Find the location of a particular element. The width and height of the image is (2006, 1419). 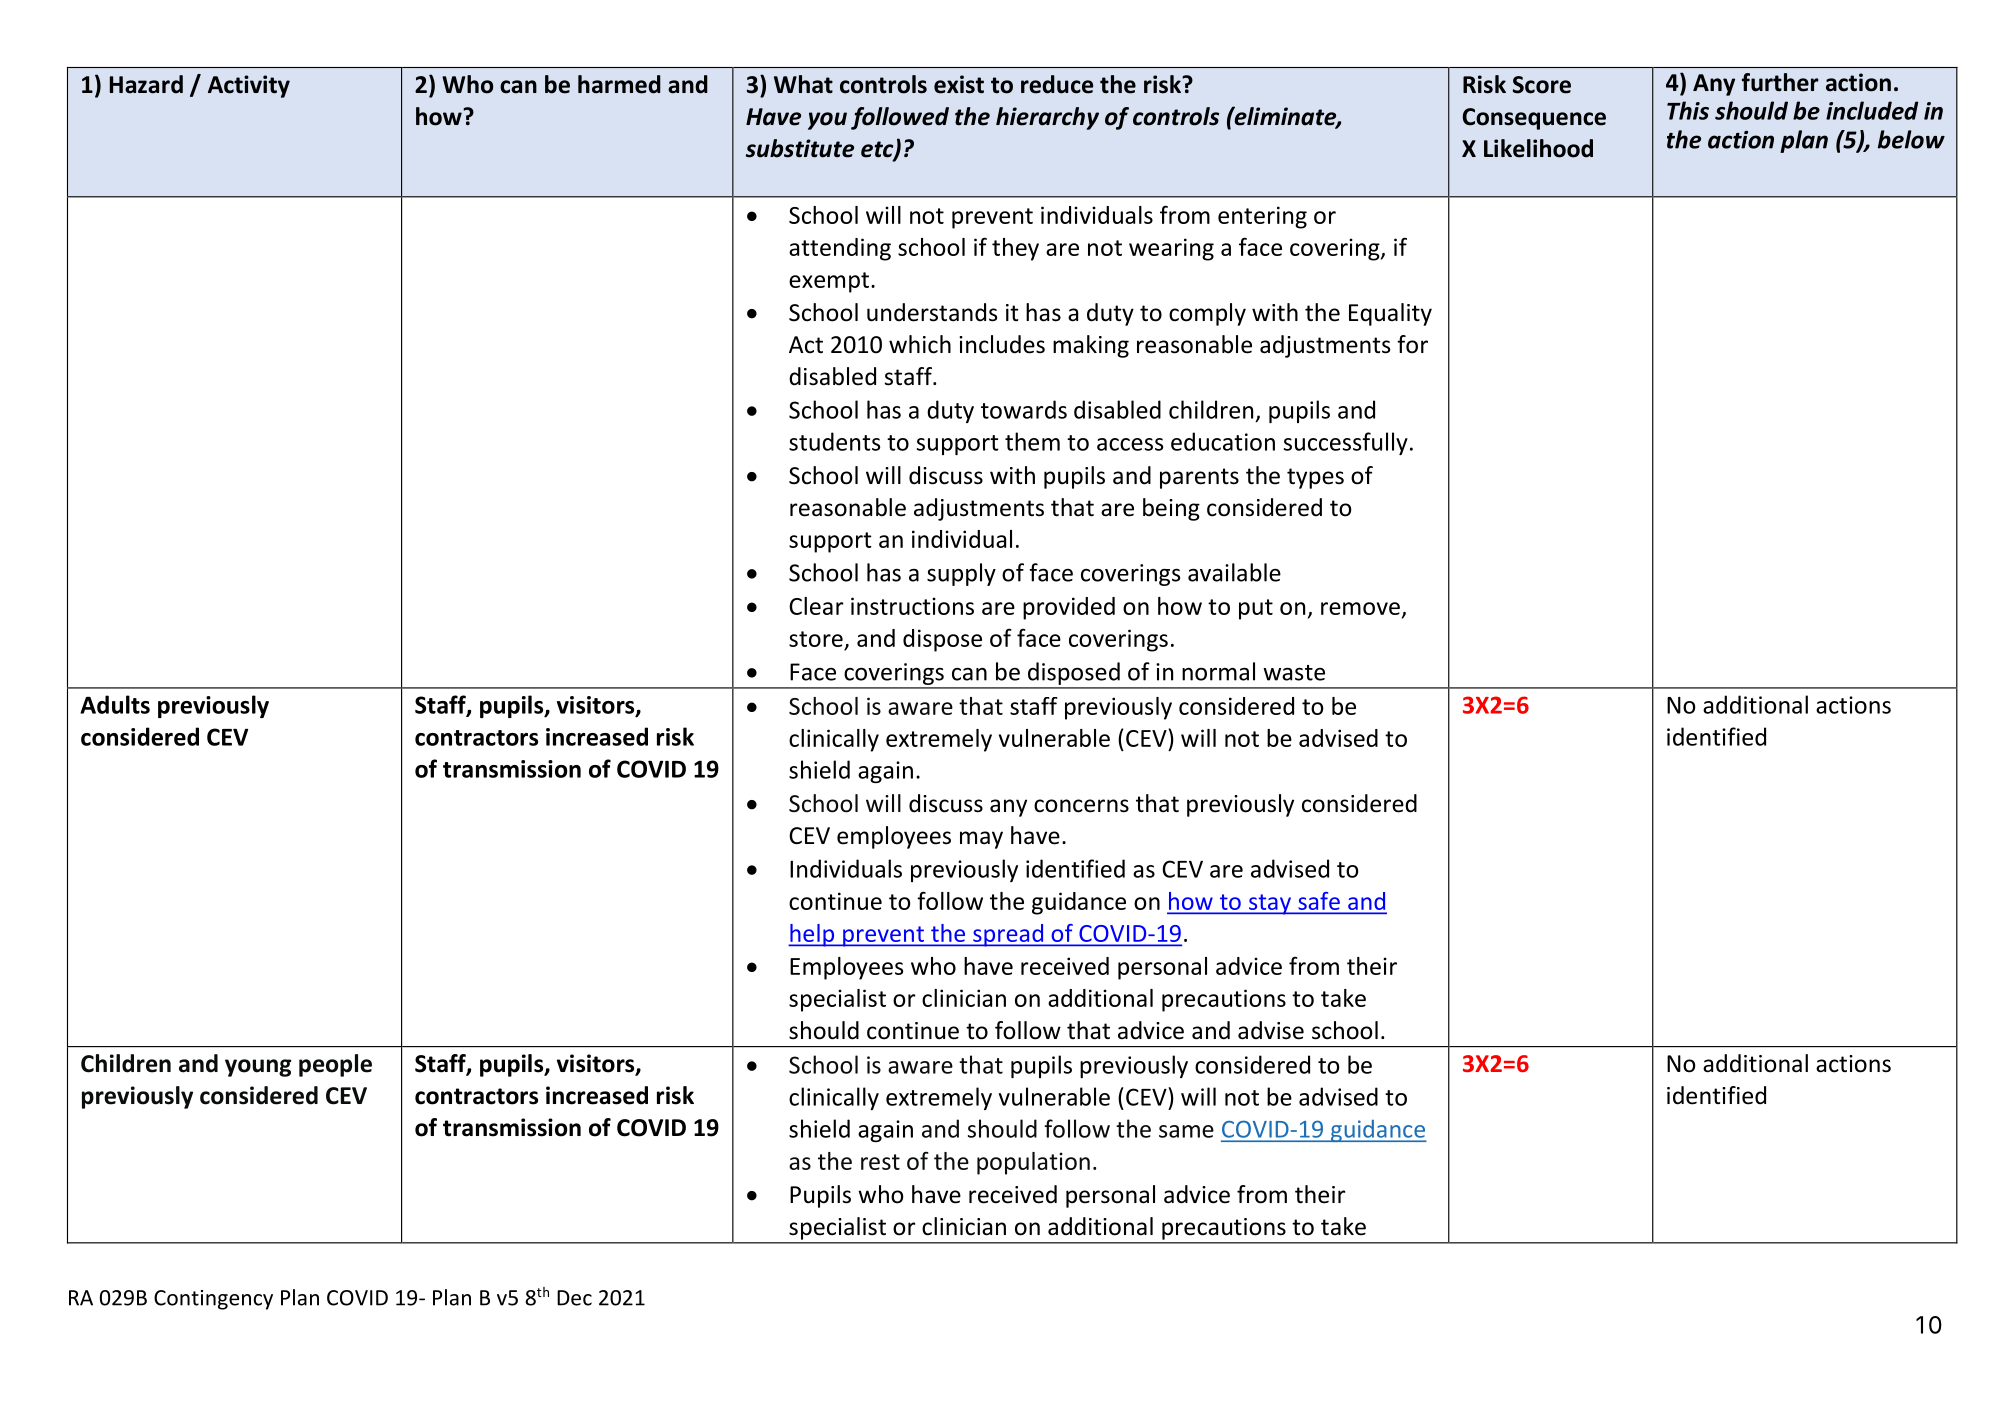

students is located at coordinates (834, 441).
